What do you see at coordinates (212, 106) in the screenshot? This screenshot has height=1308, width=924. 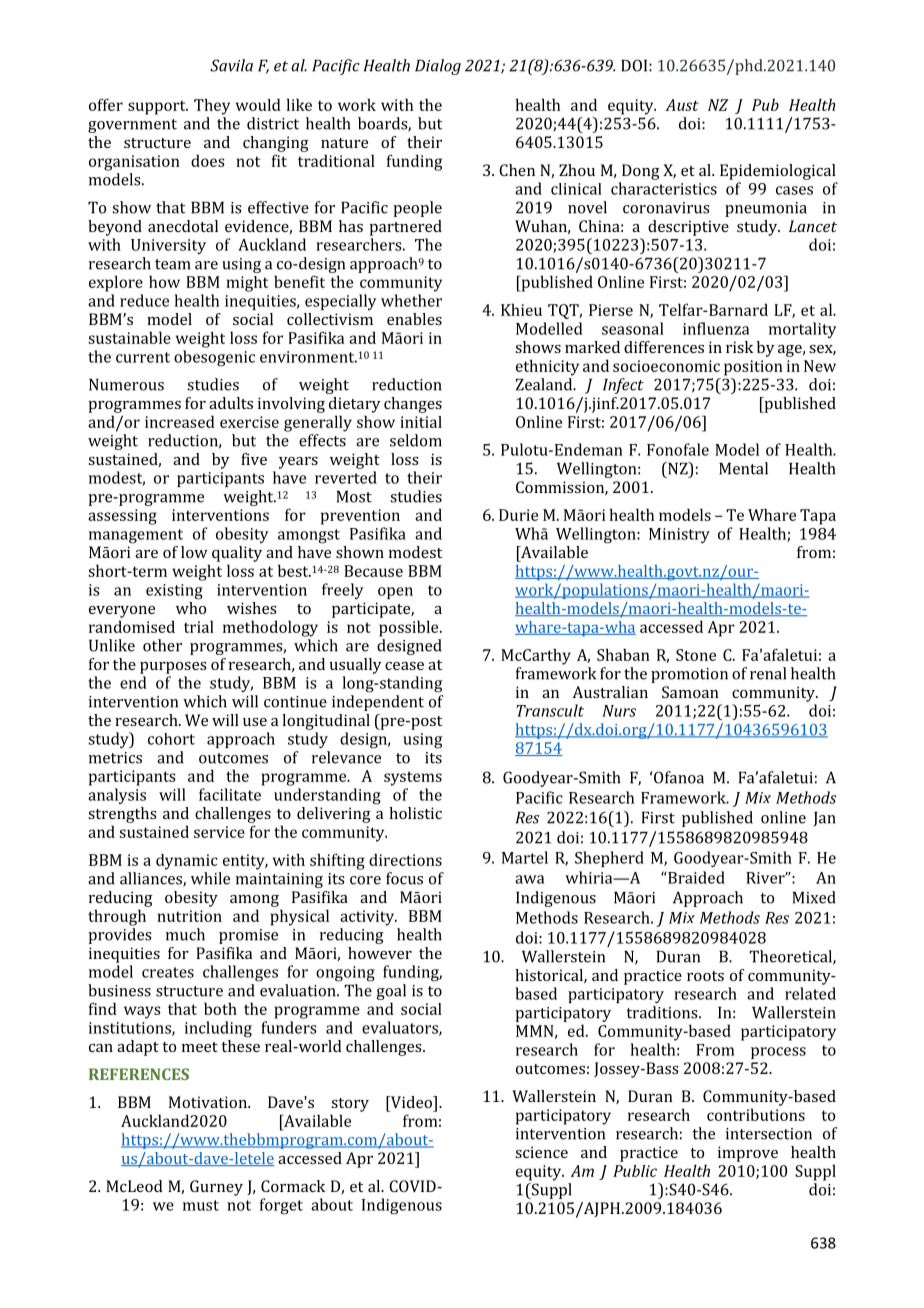 I see `They` at bounding box center [212, 106].
